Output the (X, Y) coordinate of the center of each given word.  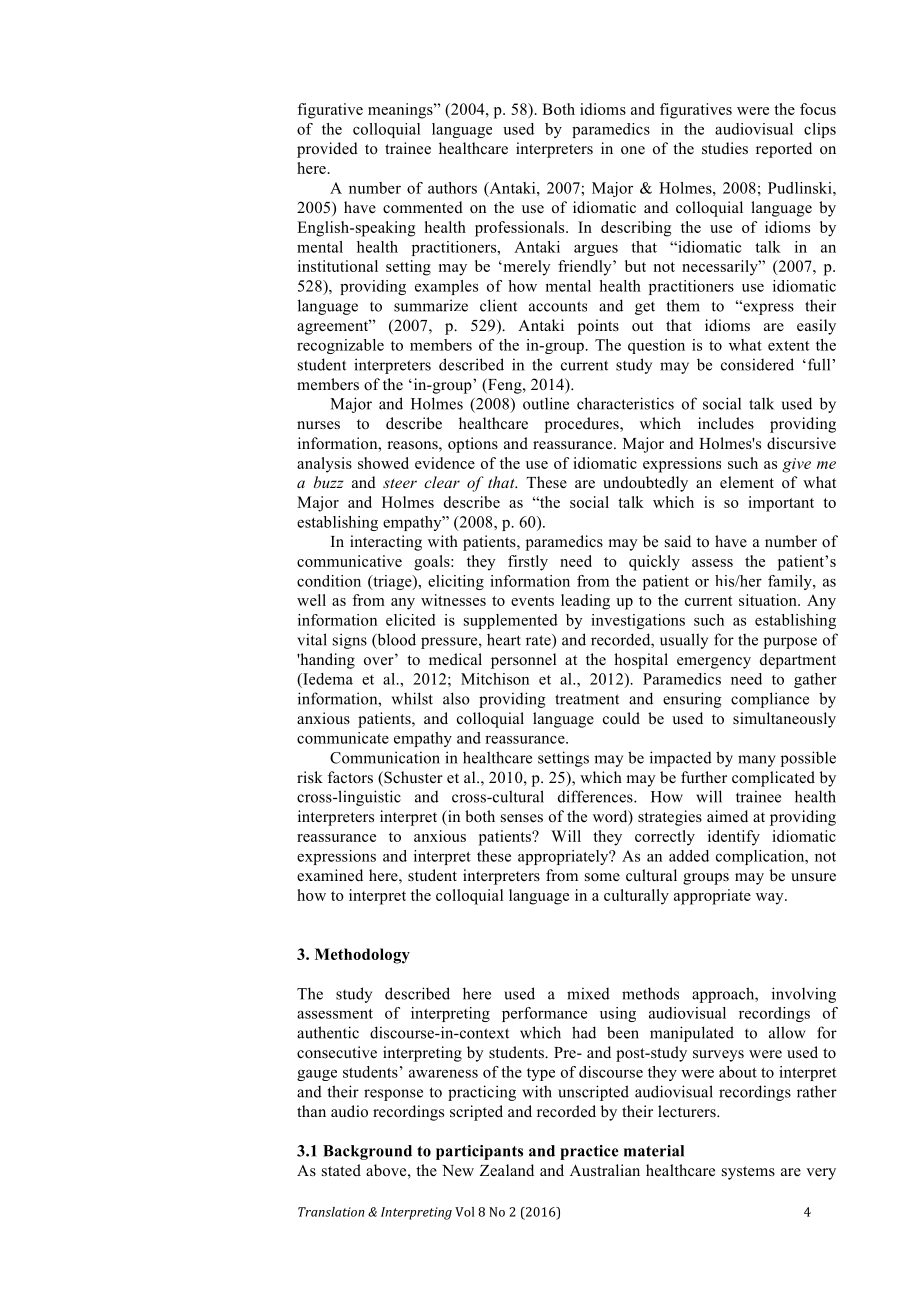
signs (350, 641)
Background (367, 1152)
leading (585, 602)
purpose (790, 643)
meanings (401, 111)
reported (784, 150)
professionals (521, 229)
